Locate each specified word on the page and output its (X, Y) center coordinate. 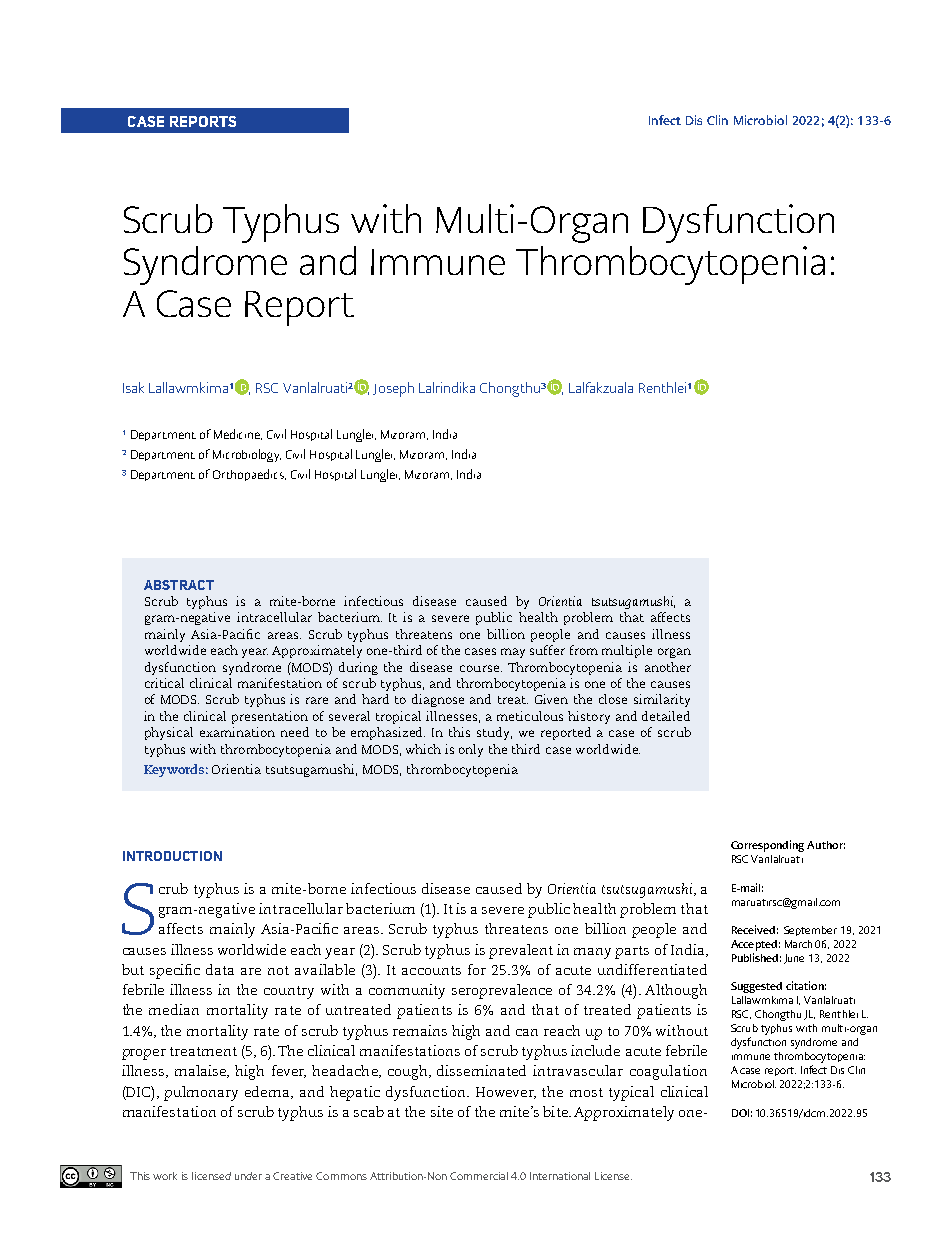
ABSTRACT (179, 585)
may (513, 653)
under (248, 1176)
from (584, 650)
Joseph (393, 389)
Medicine (238, 434)
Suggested (756, 987)
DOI (740, 1113)
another (668, 667)
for (477, 969)
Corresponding (767, 846)
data (220, 969)
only (471, 750)
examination (237, 732)
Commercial (479, 1176)
